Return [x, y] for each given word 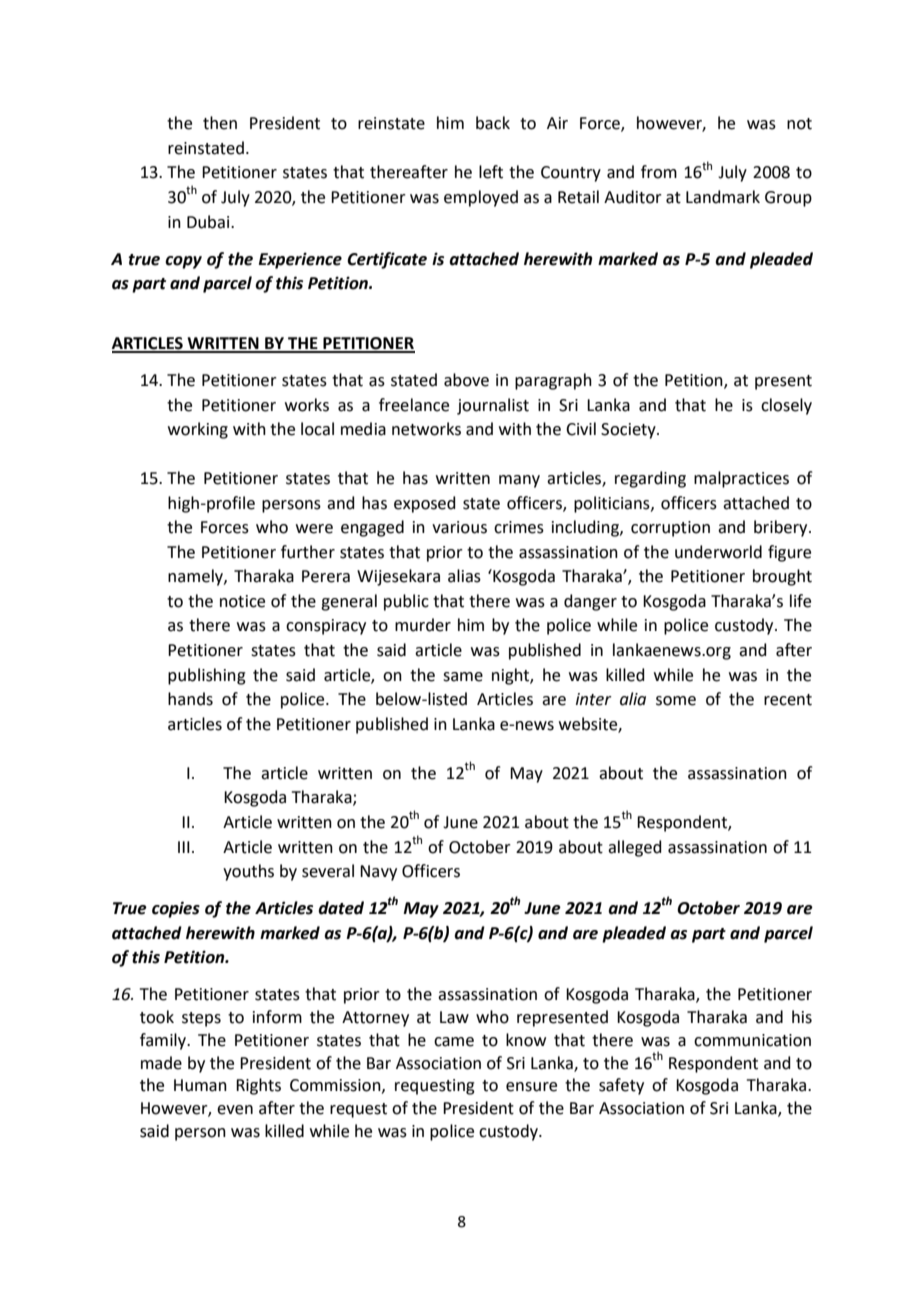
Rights [258, 1086]
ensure [531, 1087]
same [463, 677]
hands [190, 699]
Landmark [723, 197]
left [491, 172]
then [220, 123]
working [198, 430]
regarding [650, 479]
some [676, 701]
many [519, 481]
